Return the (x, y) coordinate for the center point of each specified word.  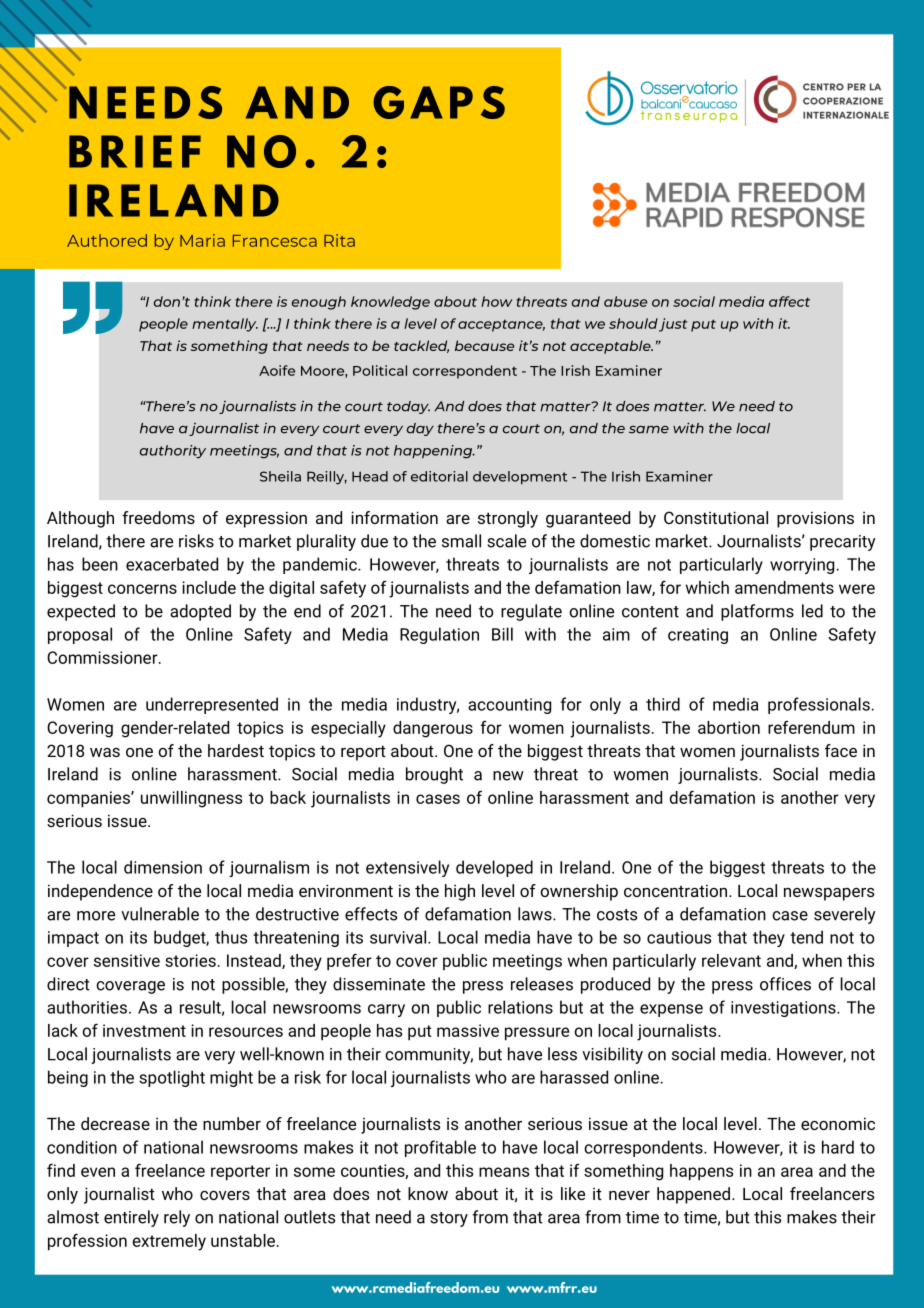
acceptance (501, 326)
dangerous (433, 729)
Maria (202, 240)
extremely (169, 1242)
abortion (729, 727)
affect (789, 301)
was (105, 752)
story (449, 1219)
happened (693, 1195)
